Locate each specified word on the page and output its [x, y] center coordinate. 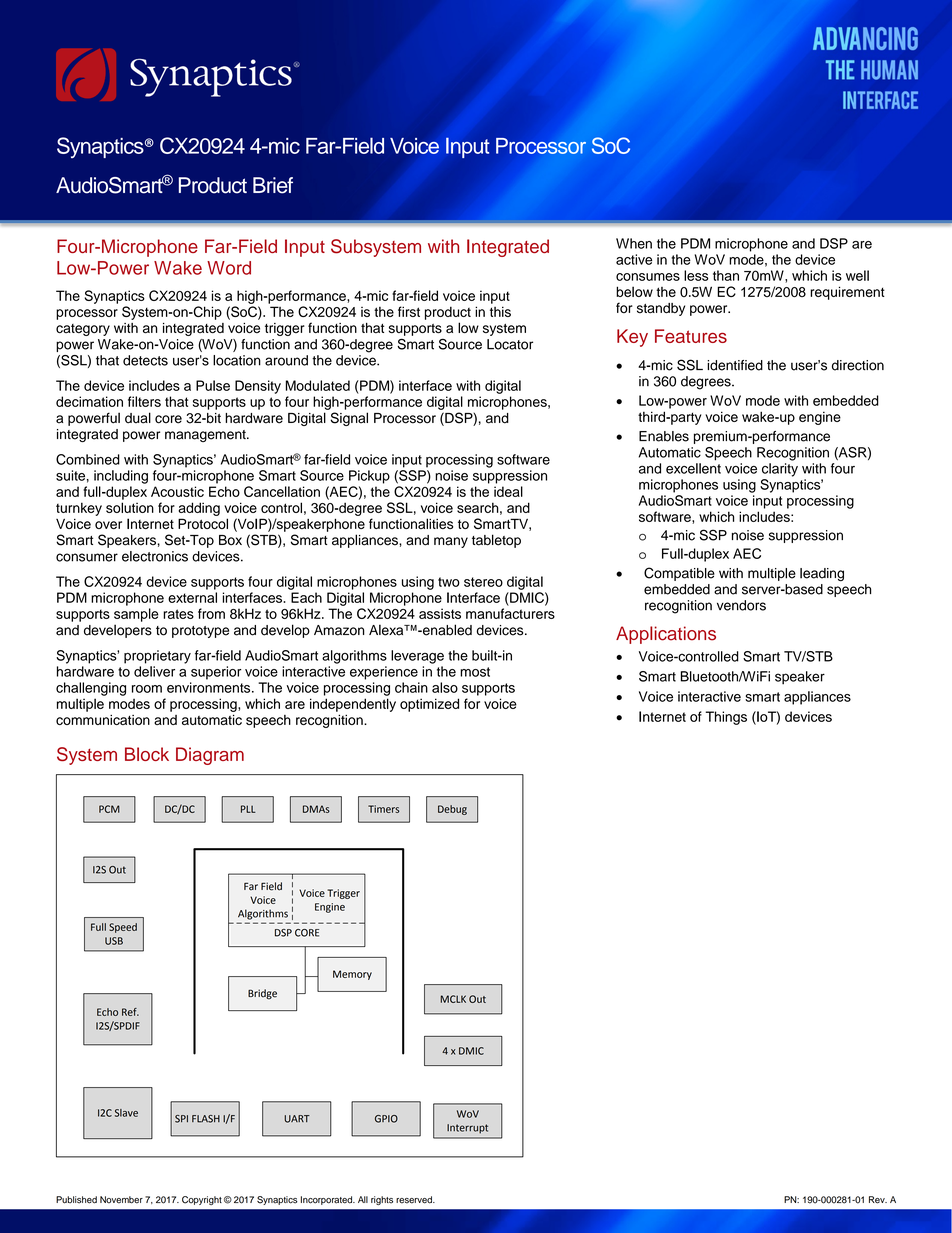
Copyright [202, 1200]
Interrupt [467, 1129]
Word [229, 268]
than [726, 275]
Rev [878, 1200]
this [500, 311]
